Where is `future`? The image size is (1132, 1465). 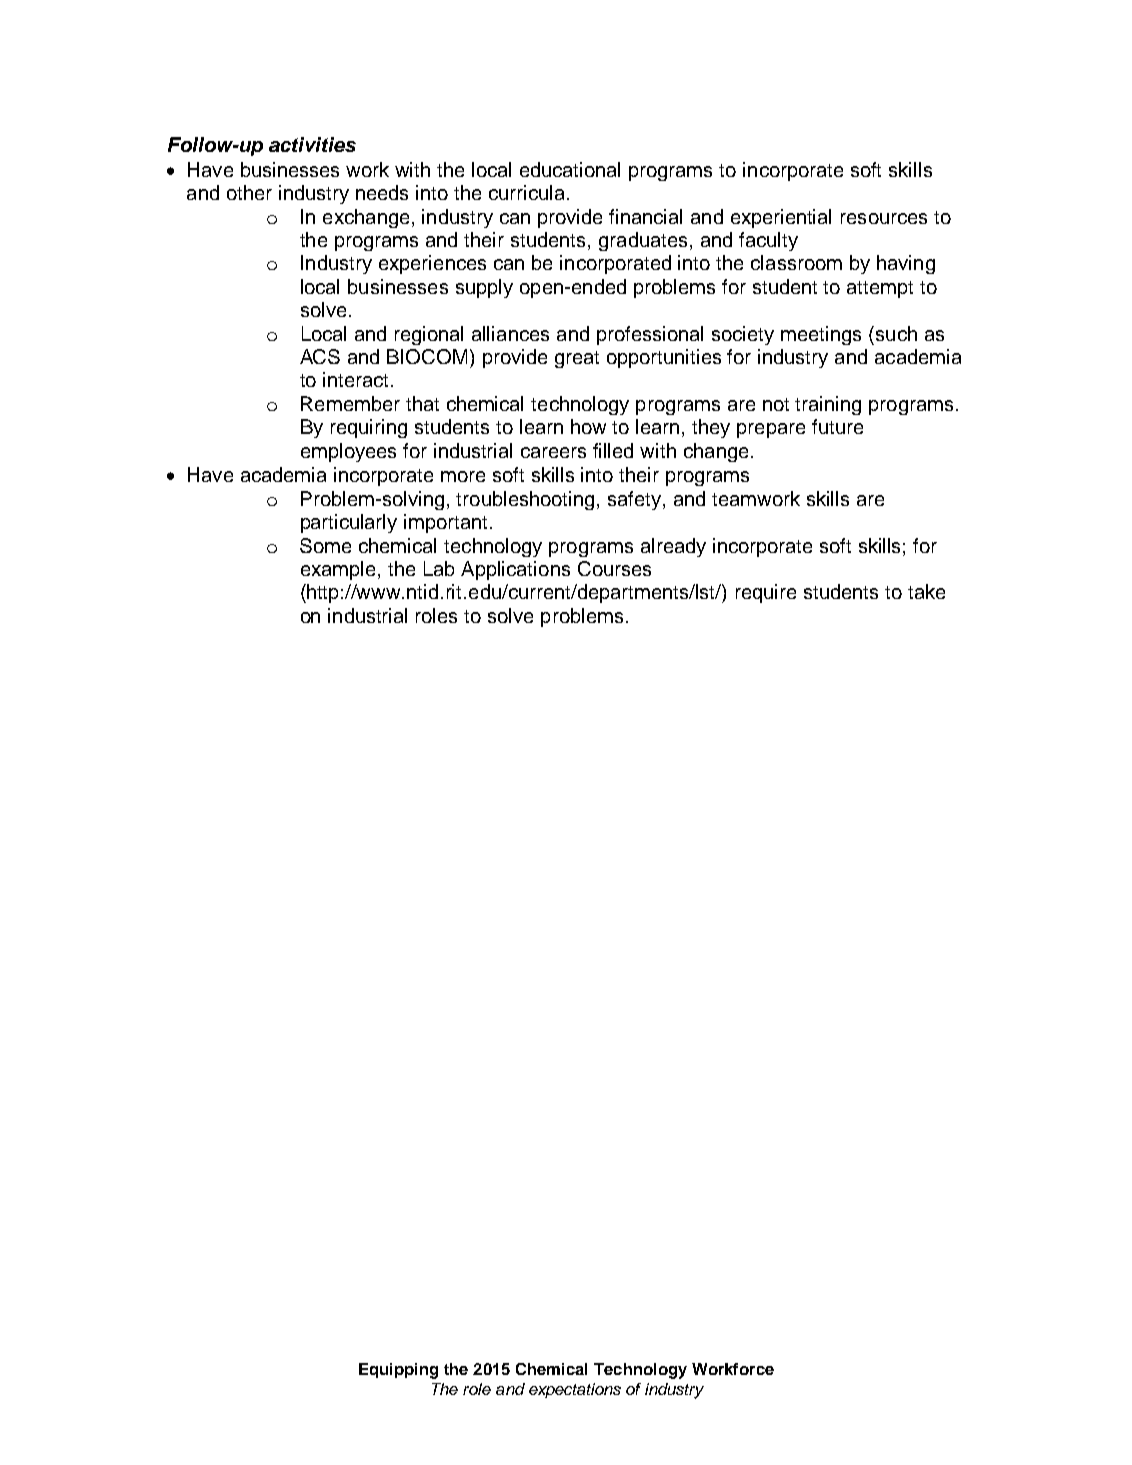 future is located at coordinates (837, 426).
